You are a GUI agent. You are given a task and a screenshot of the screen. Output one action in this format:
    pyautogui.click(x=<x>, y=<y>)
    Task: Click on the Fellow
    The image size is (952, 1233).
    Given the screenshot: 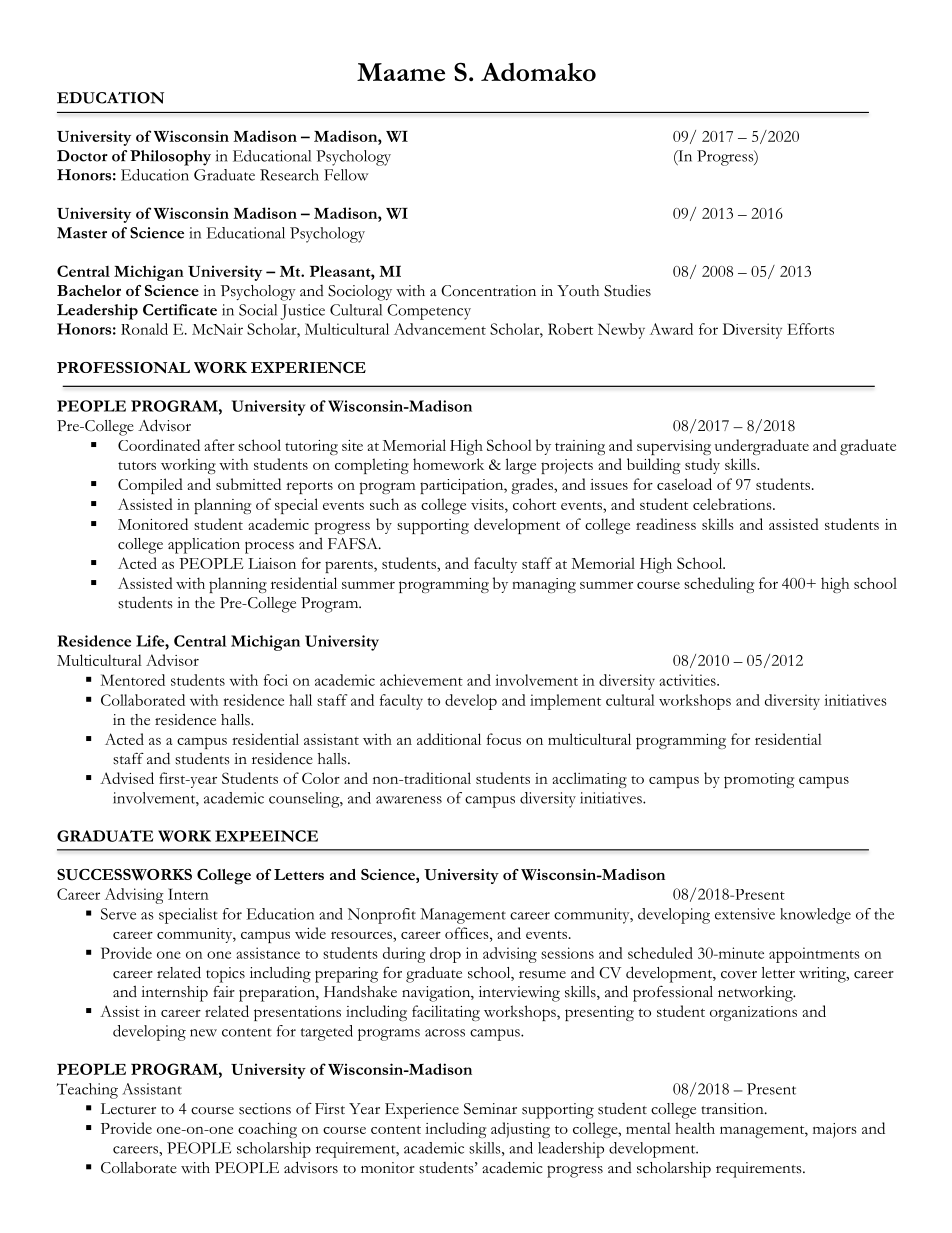 What is the action you would take?
    pyautogui.click(x=346, y=175)
